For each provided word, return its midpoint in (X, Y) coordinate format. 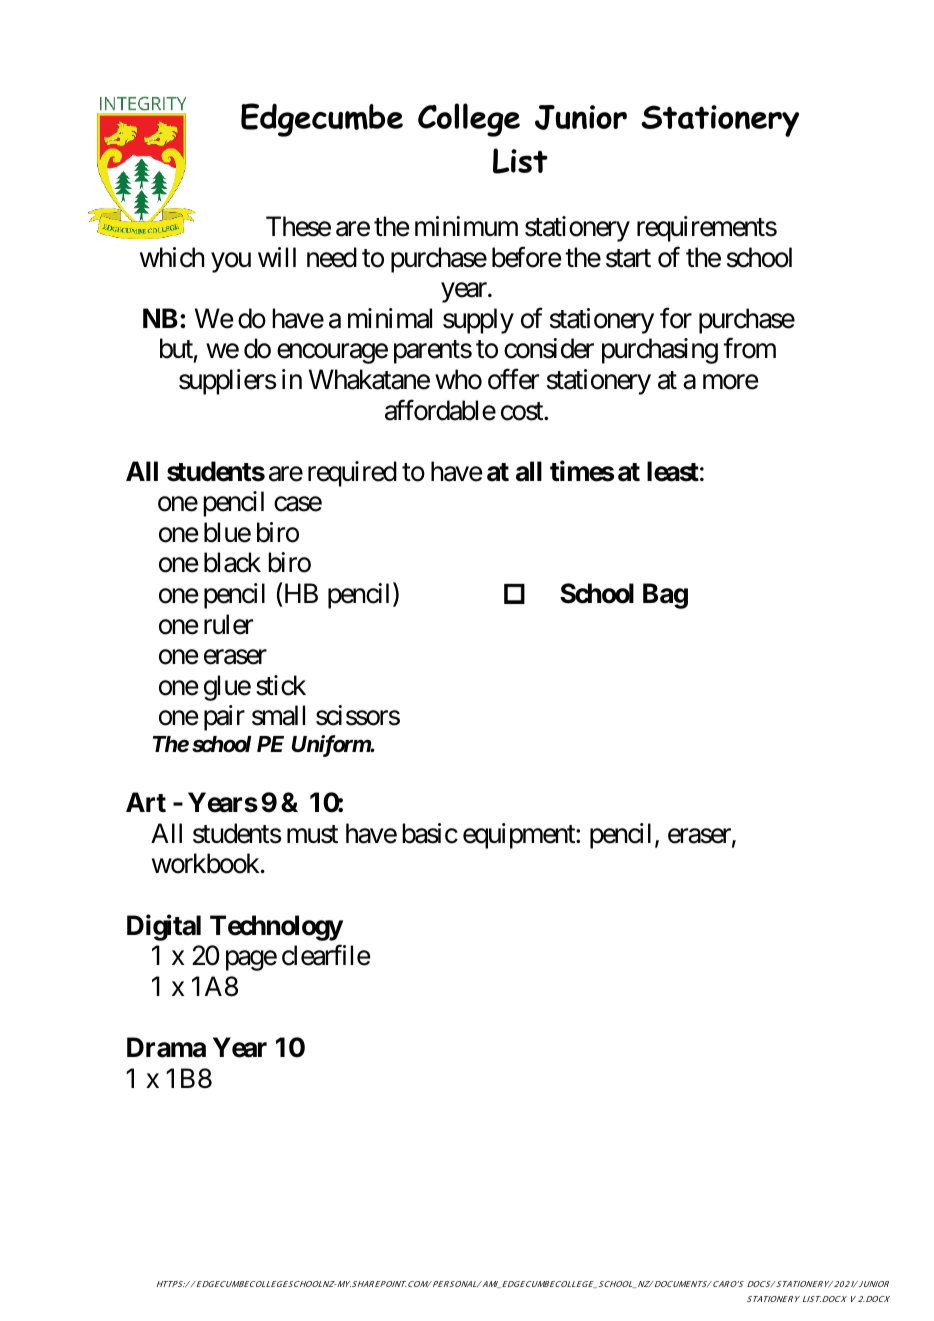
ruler (228, 624)
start (628, 258)
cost (523, 411)
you (231, 262)
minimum (466, 226)
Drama (166, 1047)
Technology (276, 928)
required (352, 474)
